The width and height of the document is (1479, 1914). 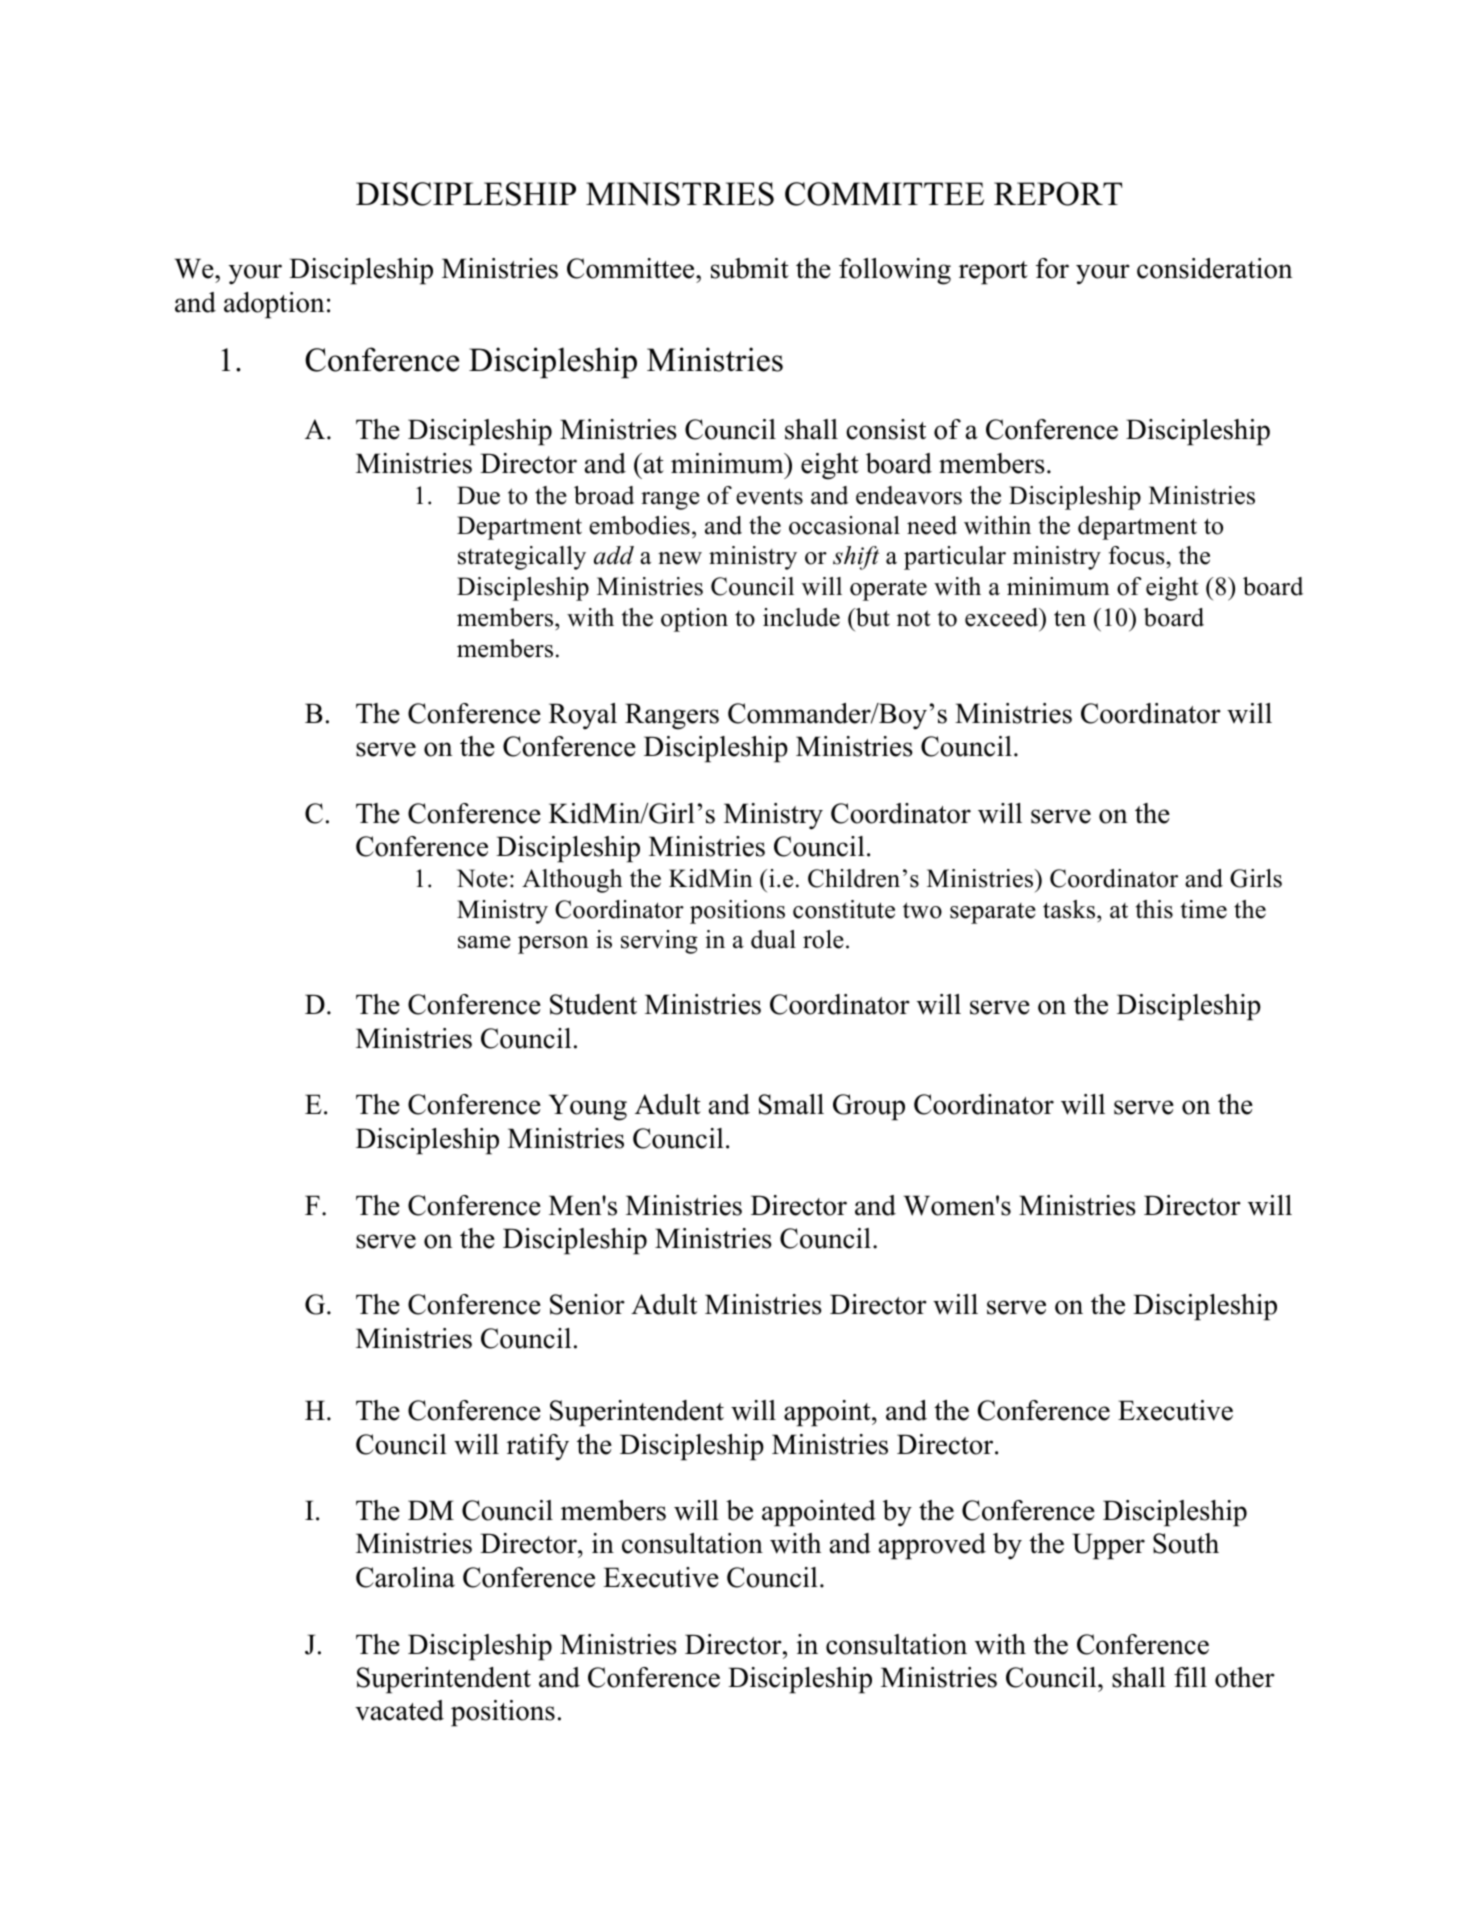 What do you see at coordinates (1215, 268) in the document?
I see `consideration` at bounding box center [1215, 268].
